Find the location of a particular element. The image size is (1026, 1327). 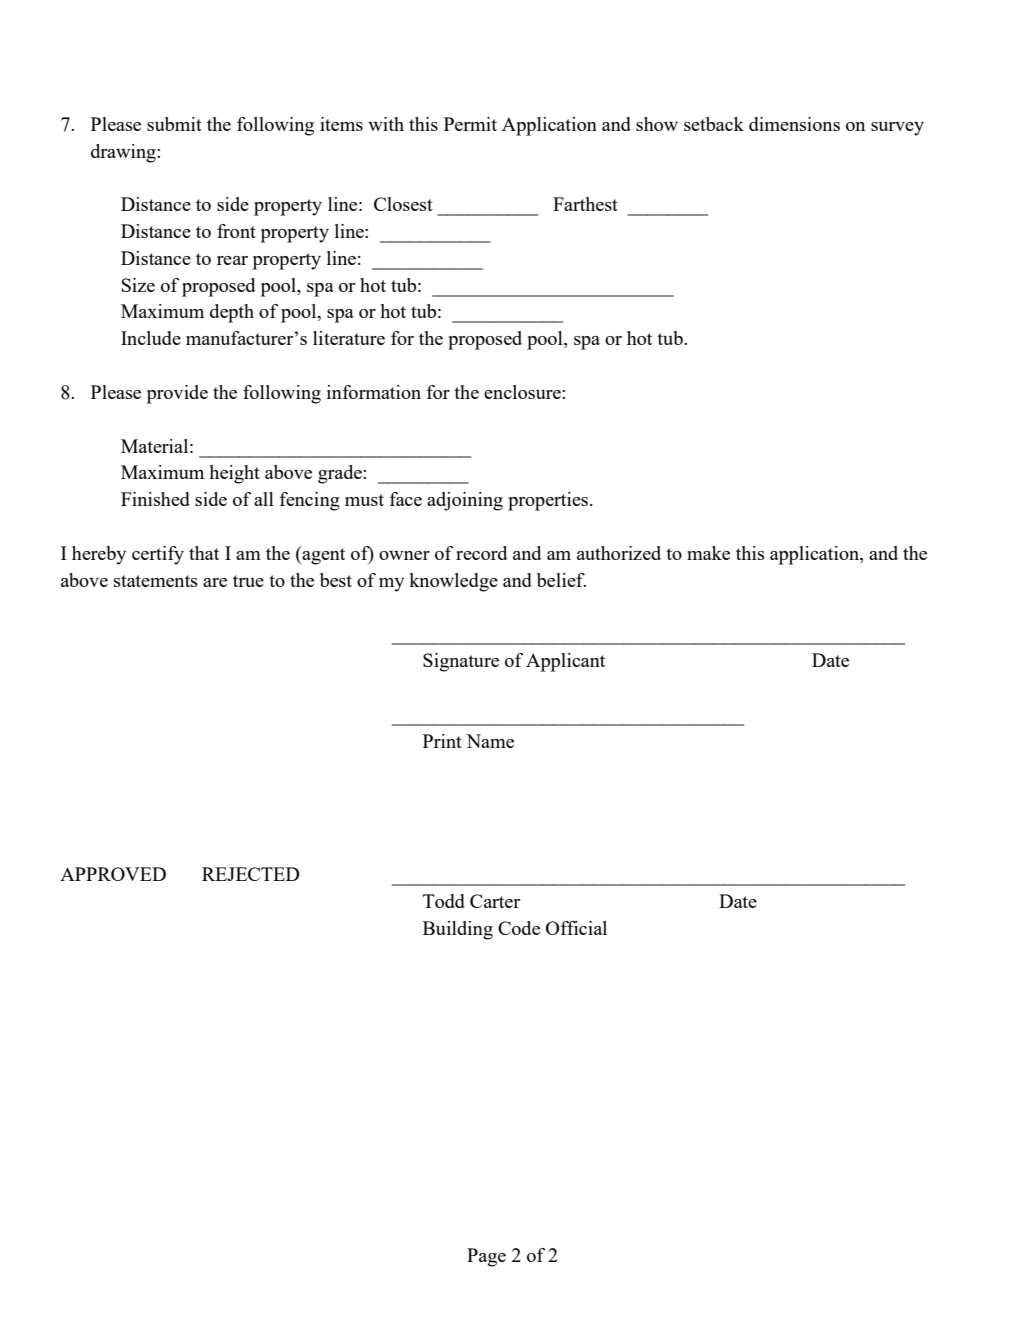

dimensions is located at coordinates (794, 124).
